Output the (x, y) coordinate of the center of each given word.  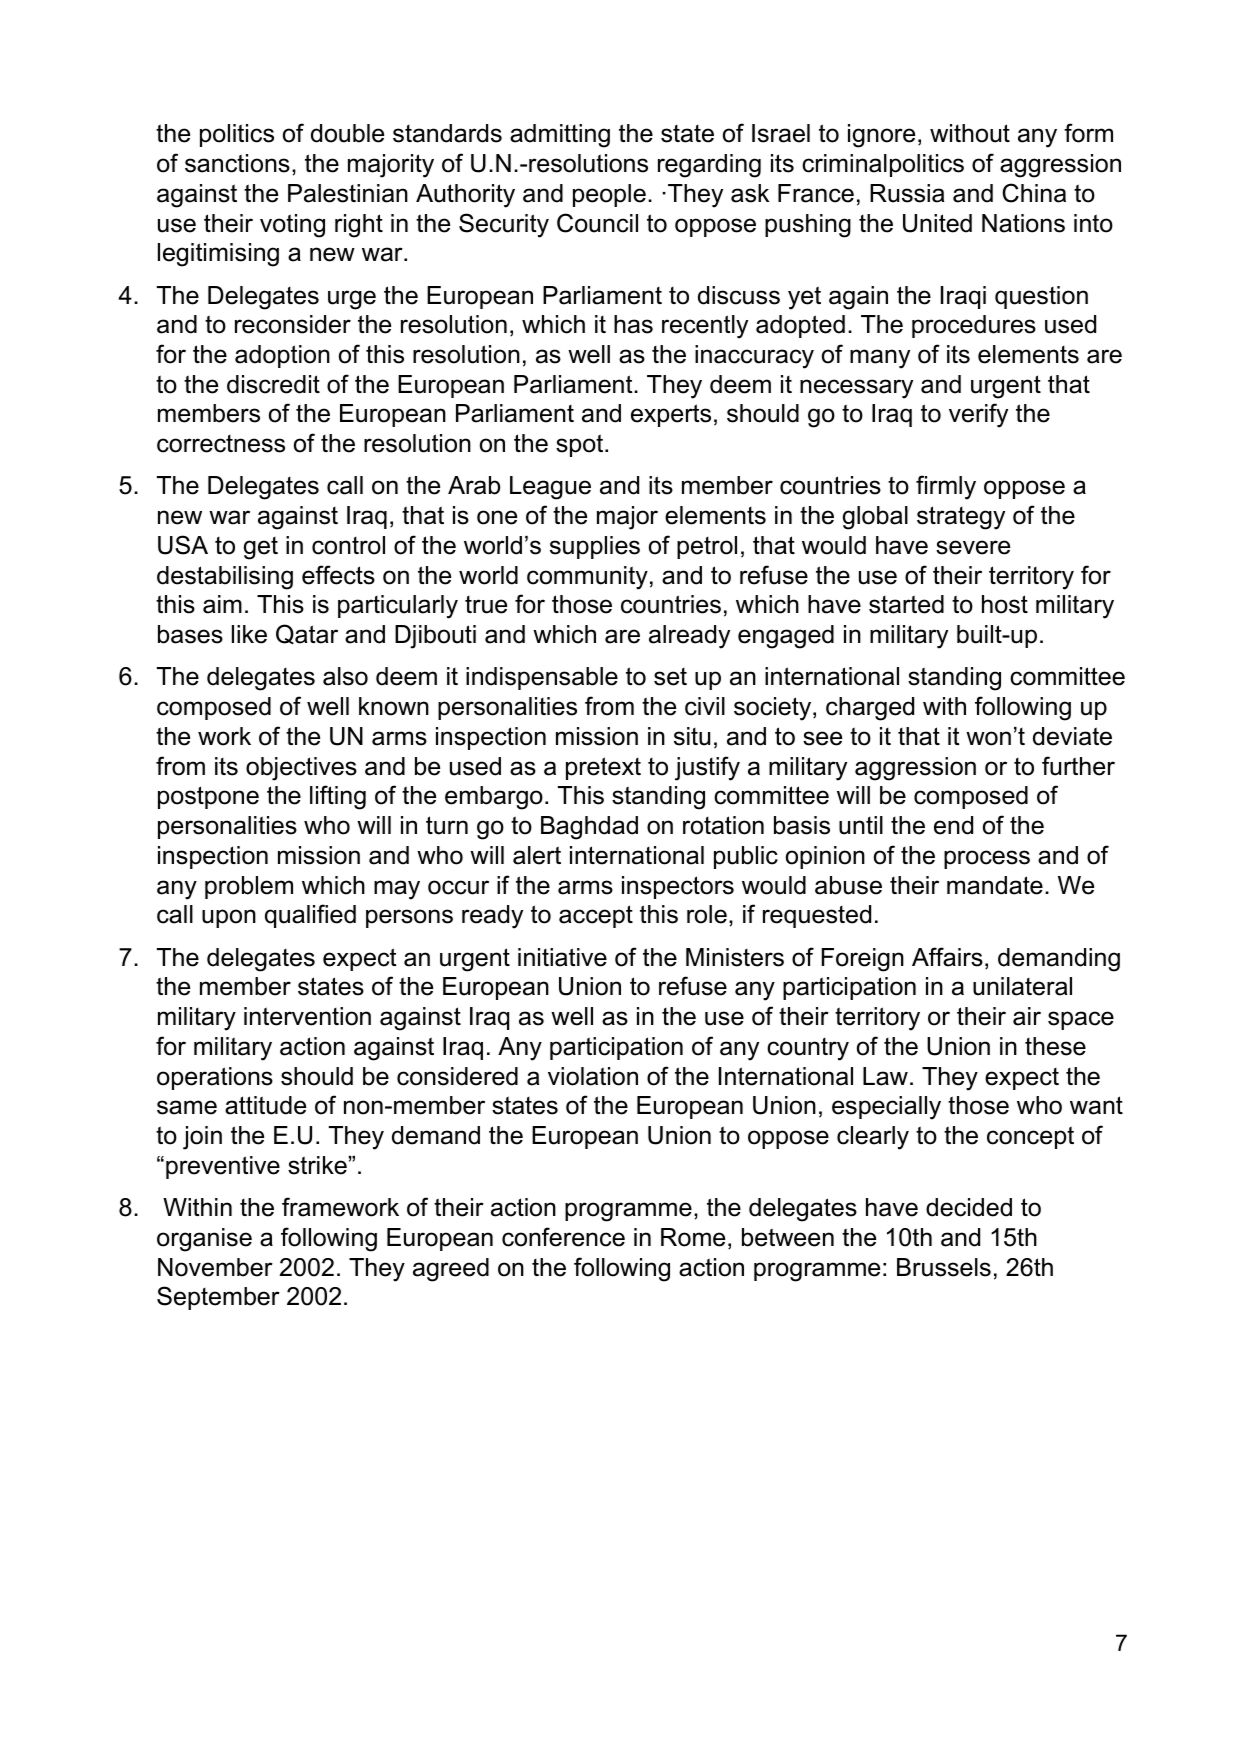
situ (692, 736)
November (215, 1267)
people (609, 195)
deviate (1072, 736)
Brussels (944, 1267)
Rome (693, 1237)
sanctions (237, 163)
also (345, 676)
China (1034, 193)
